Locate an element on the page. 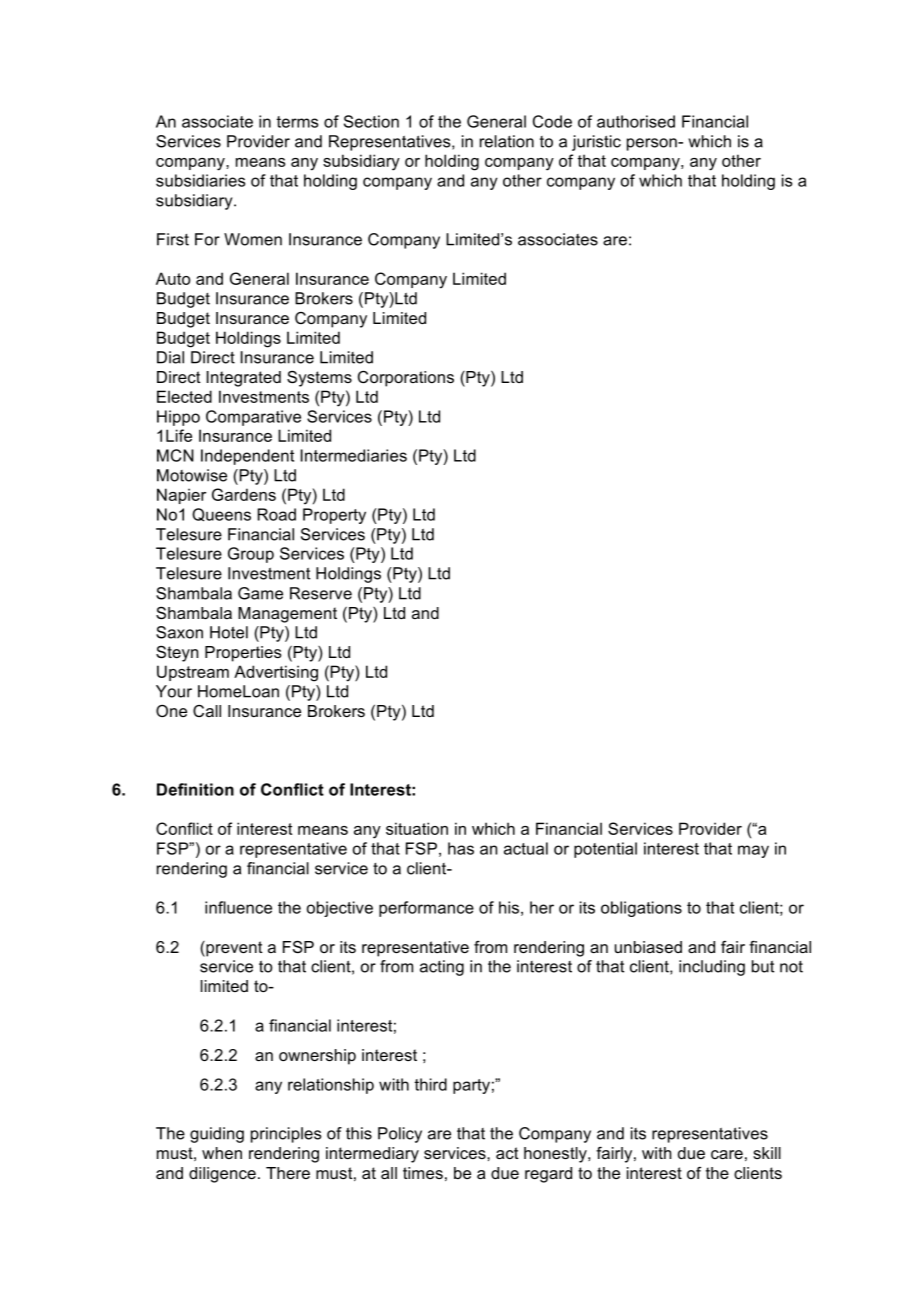  Intermediaries is located at coordinates (354, 455).
